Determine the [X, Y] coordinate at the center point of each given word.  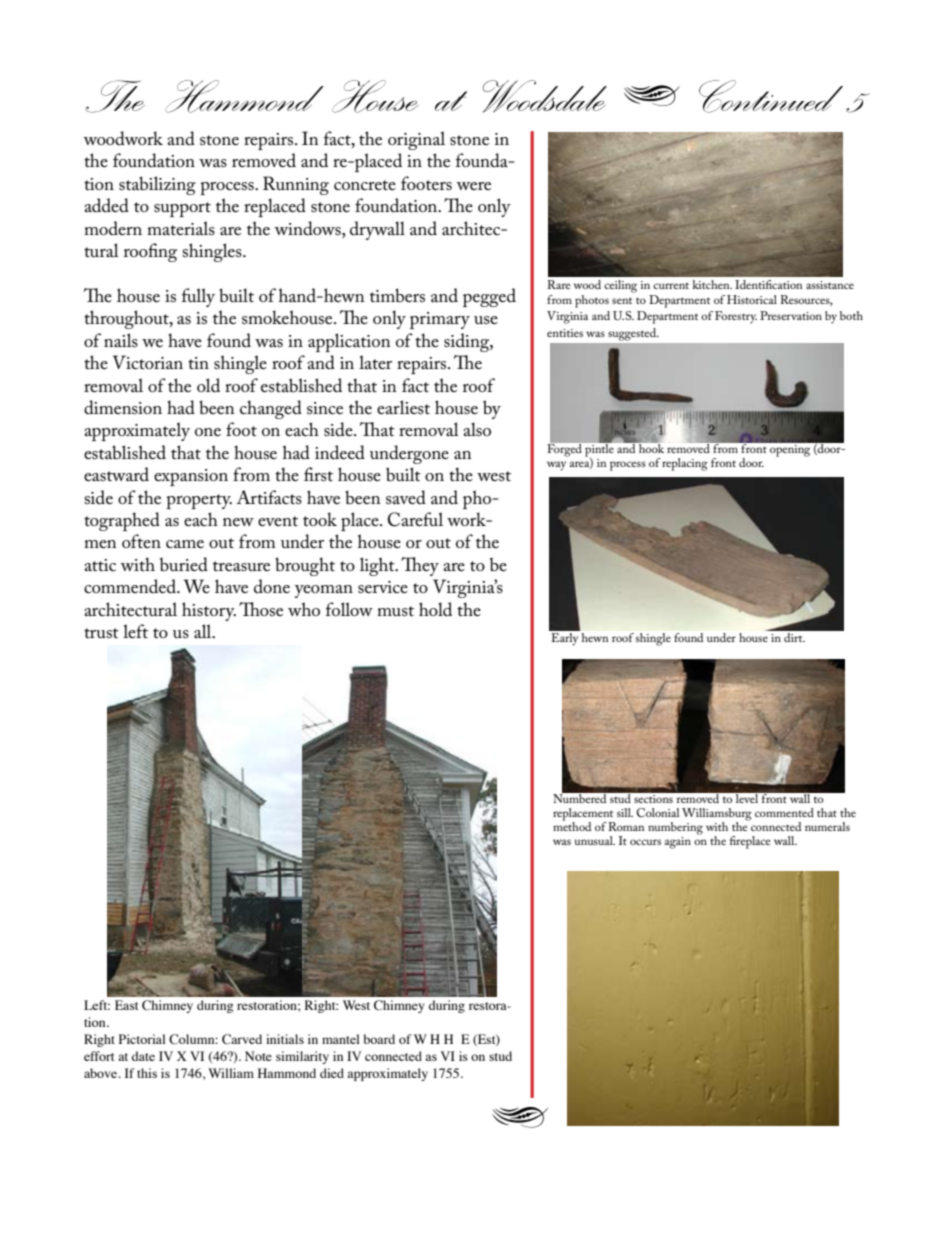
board [379, 1039]
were [473, 186]
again [678, 843]
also [477, 429]
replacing [685, 464]
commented [784, 812]
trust [101, 633]
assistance [830, 285]
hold [435, 609]
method [572, 825]
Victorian [148, 362]
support [182, 209]
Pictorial [142, 1039]
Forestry [736, 317]
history [209, 611]
